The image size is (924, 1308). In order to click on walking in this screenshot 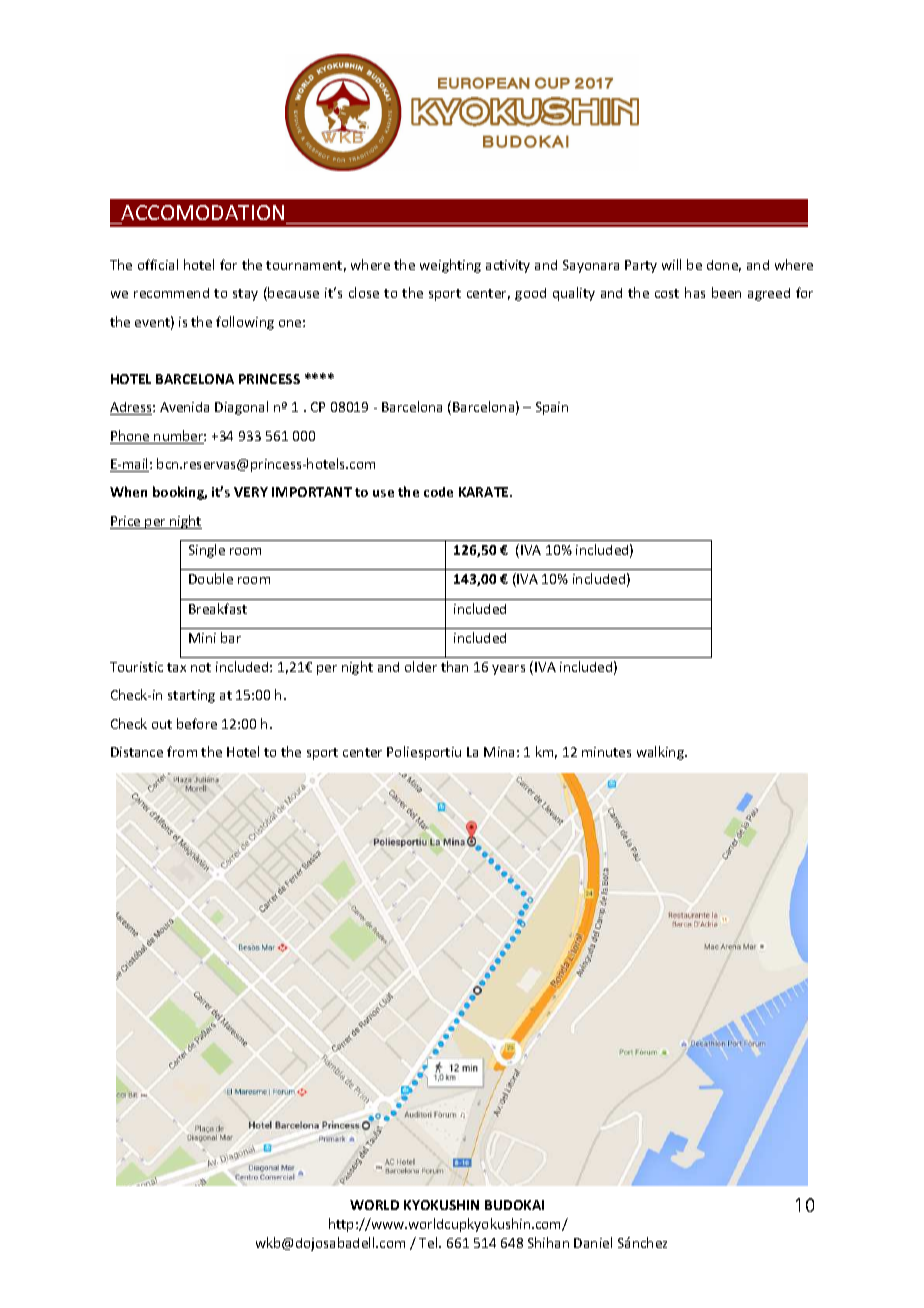, I will do `click(661, 753)`.
